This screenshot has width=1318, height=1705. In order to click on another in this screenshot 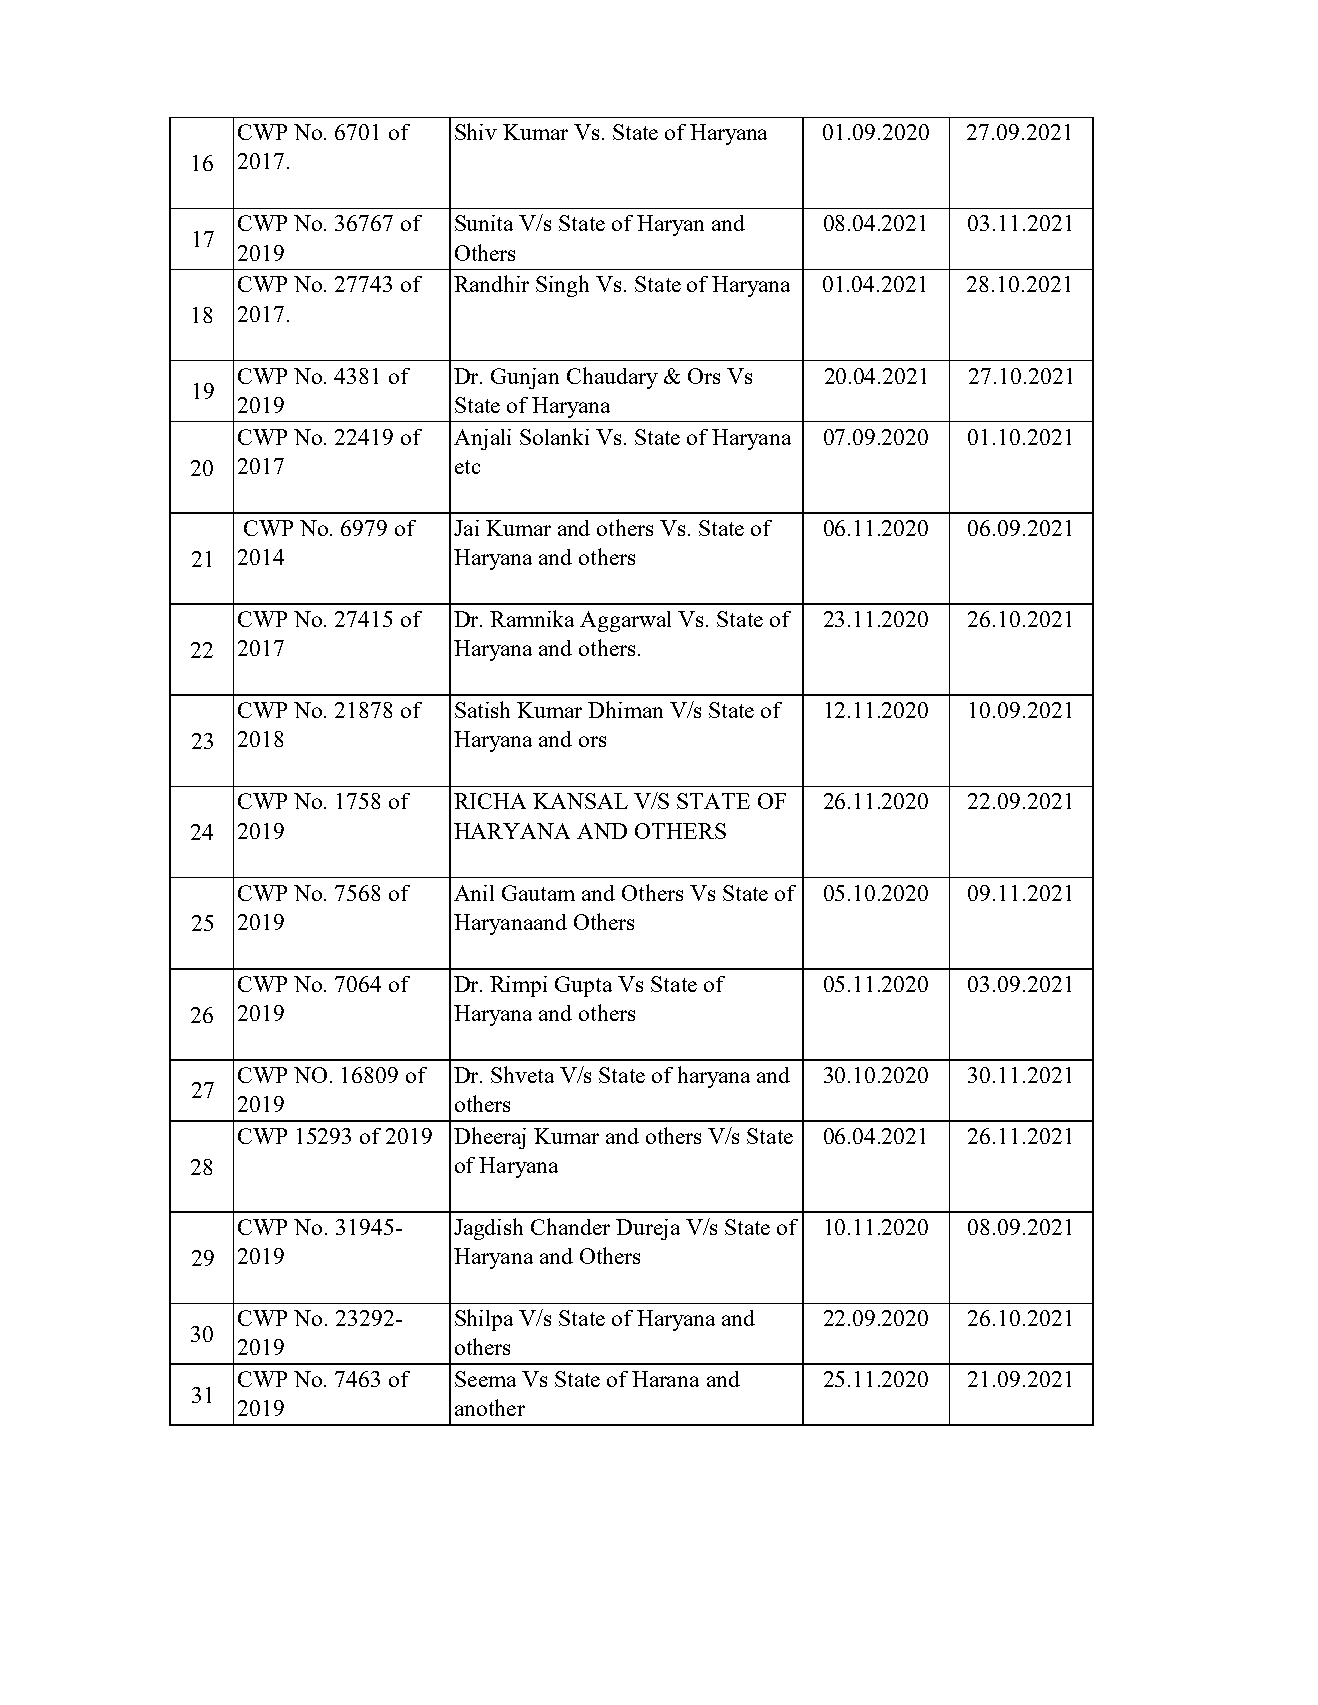, I will do `click(490, 1407)`.
